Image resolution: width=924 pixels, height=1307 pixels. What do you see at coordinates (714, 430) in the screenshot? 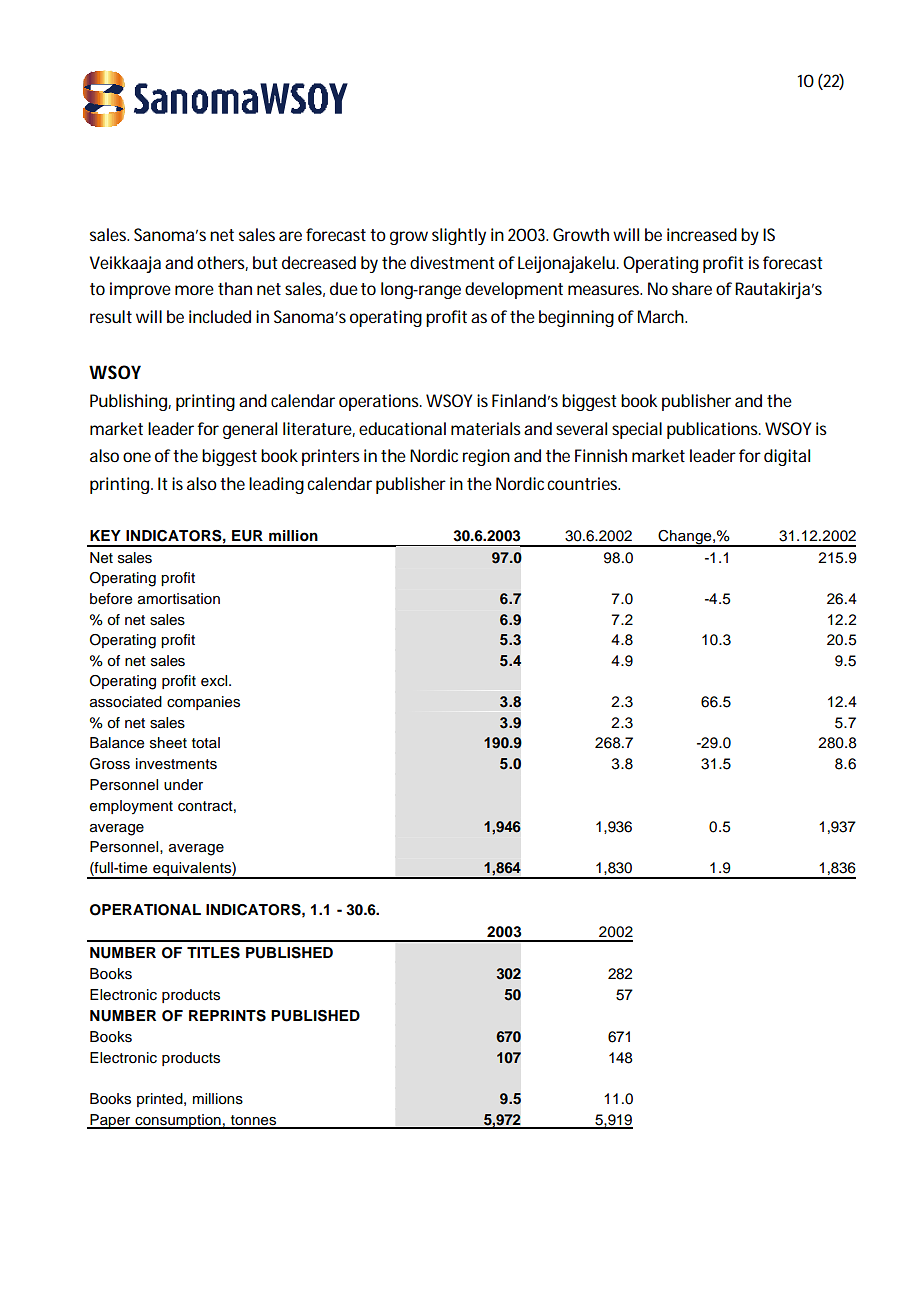
I see `publications` at bounding box center [714, 430].
